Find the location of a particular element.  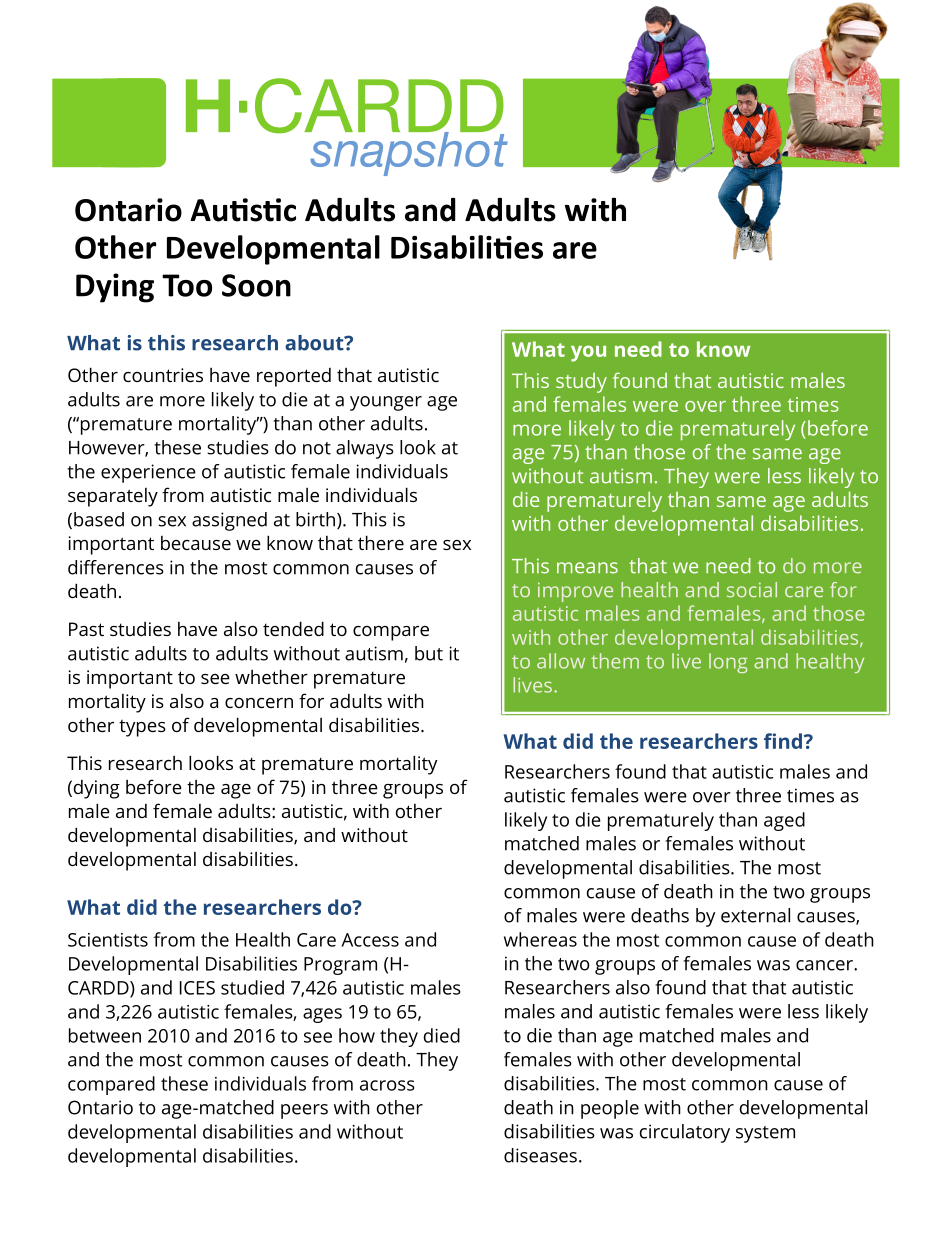

about is located at coordinates (315, 343).
